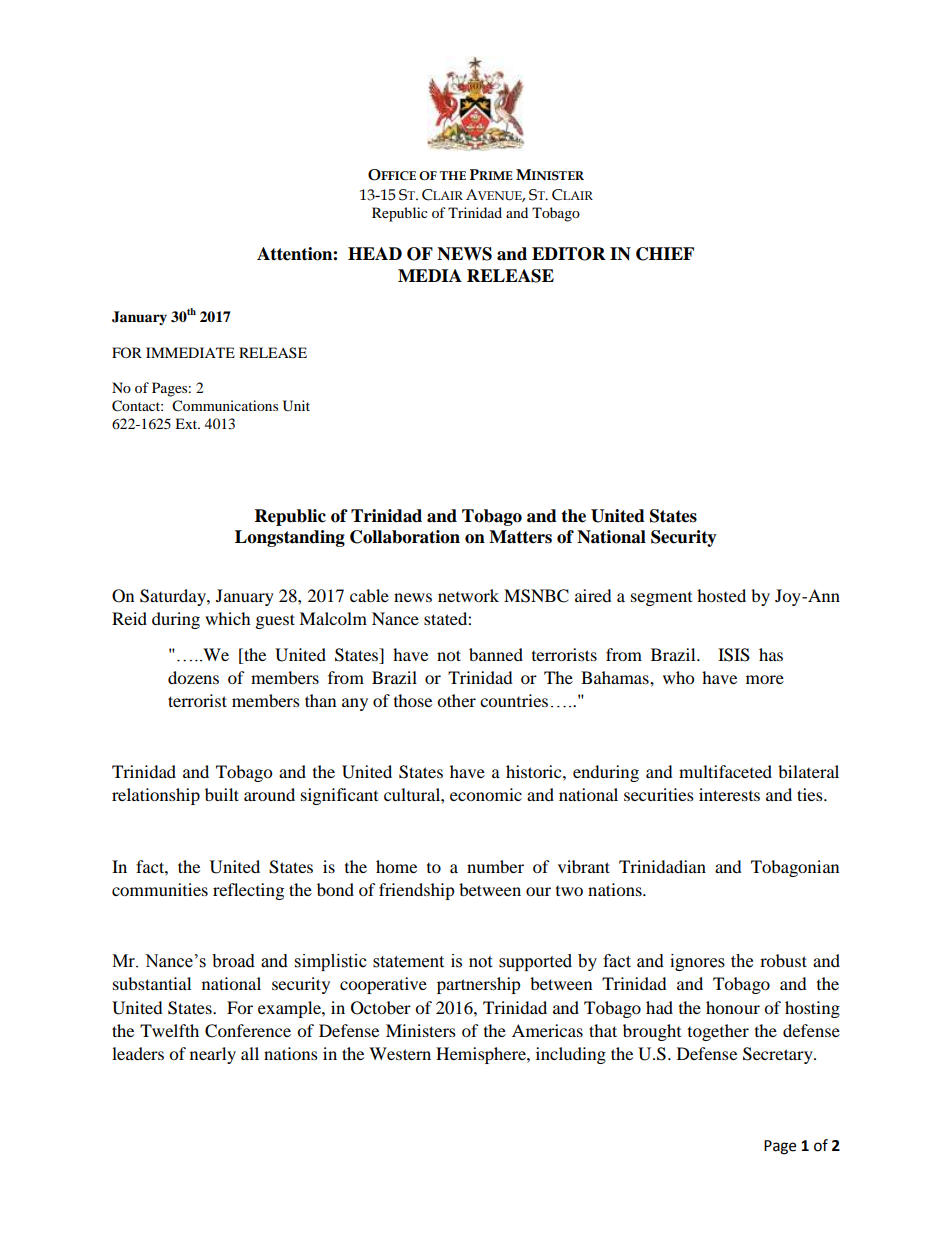 Image resolution: width=952 pixels, height=1233 pixels. What do you see at coordinates (569, 254) in the image?
I see `EDITOR` at bounding box center [569, 254].
